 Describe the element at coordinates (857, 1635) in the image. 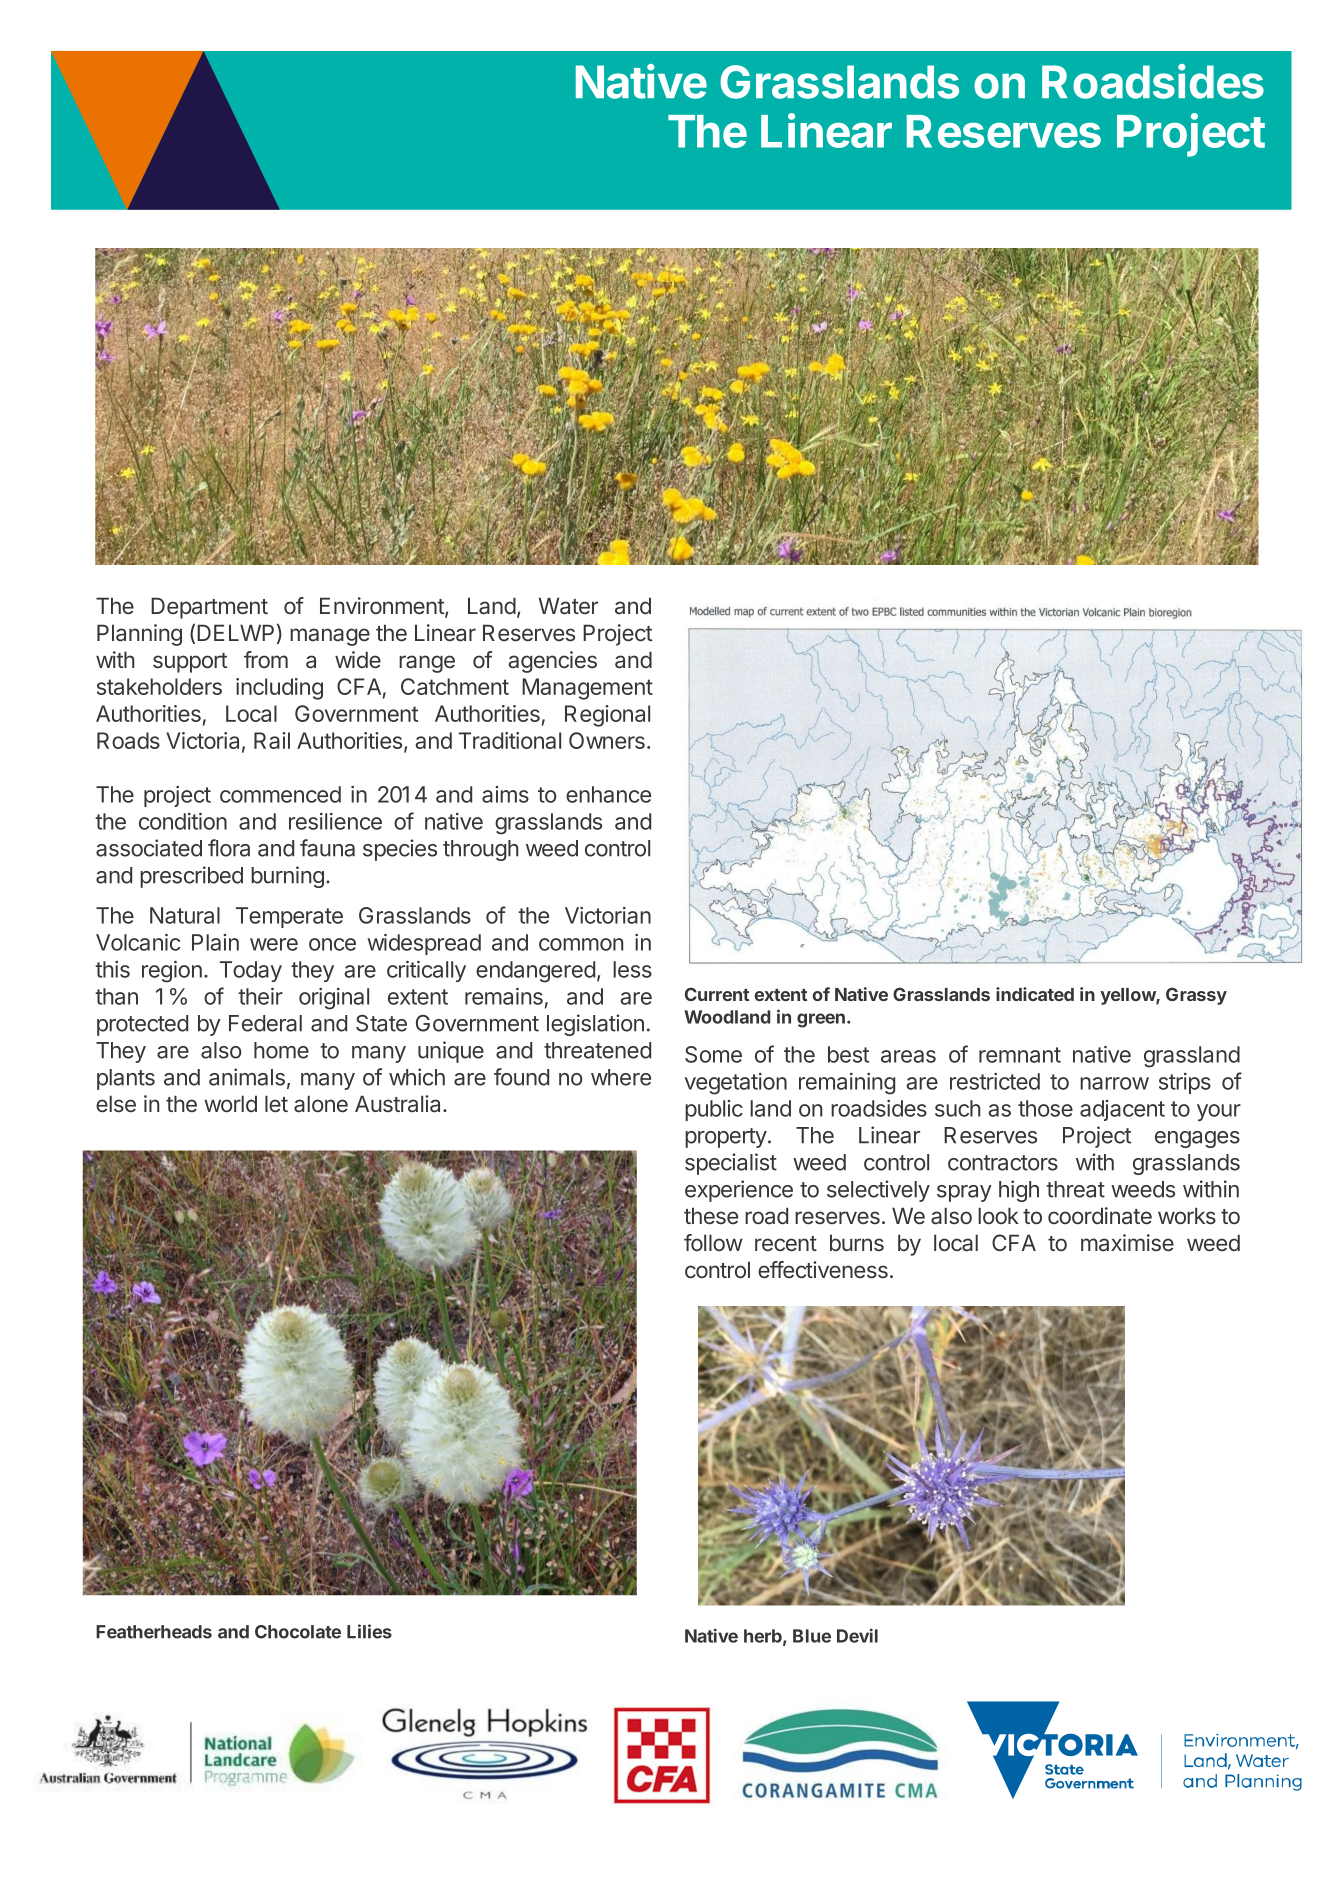

I see `Devil` at that location.
